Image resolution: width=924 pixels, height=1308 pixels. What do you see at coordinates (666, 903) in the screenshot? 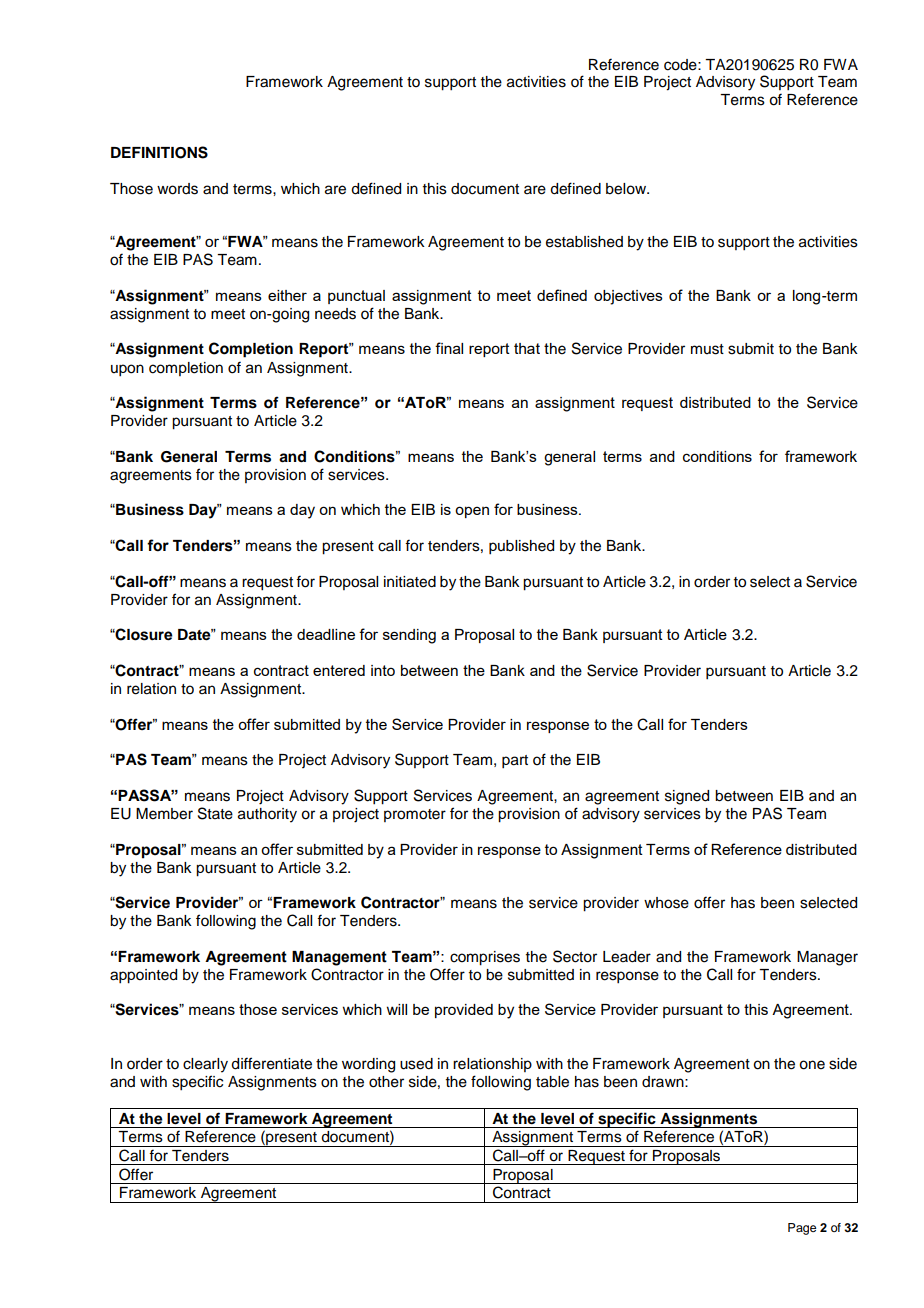
I see `whose` at bounding box center [666, 903].
